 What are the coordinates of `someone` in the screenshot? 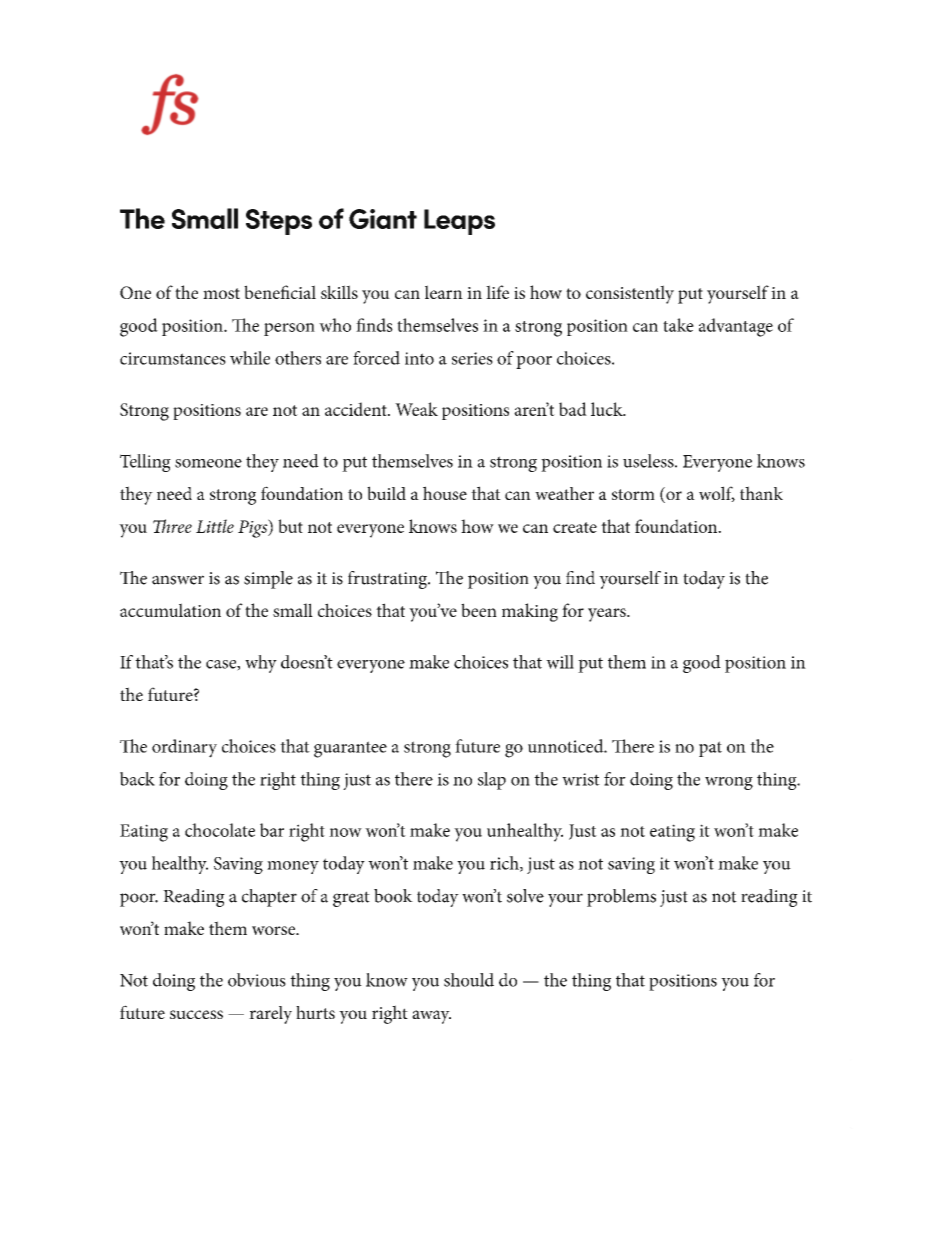 It's located at (208, 463).
